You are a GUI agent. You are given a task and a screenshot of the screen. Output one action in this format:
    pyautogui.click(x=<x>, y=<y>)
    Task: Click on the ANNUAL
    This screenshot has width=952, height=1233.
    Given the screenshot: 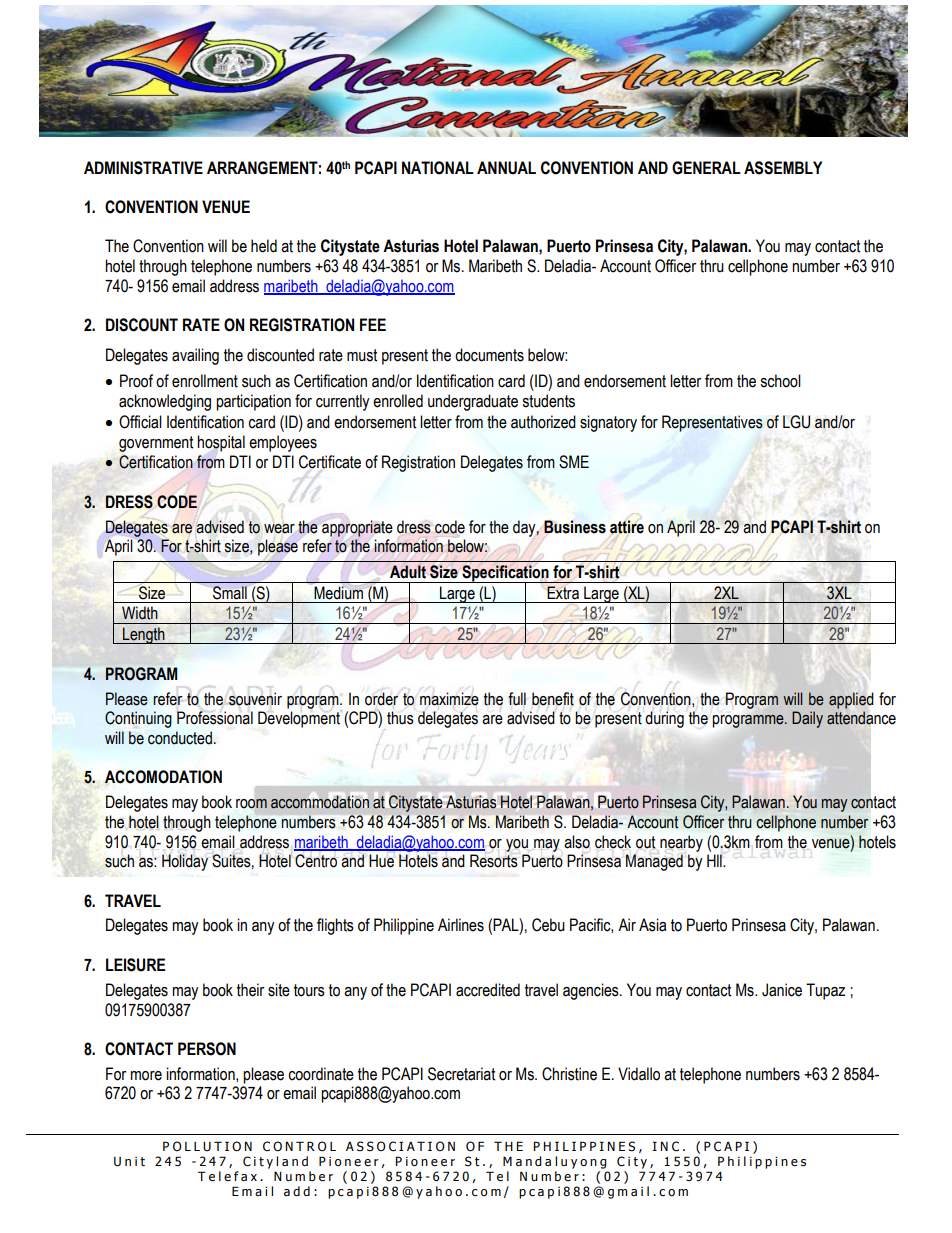 What is the action you would take?
    pyautogui.click(x=506, y=168)
